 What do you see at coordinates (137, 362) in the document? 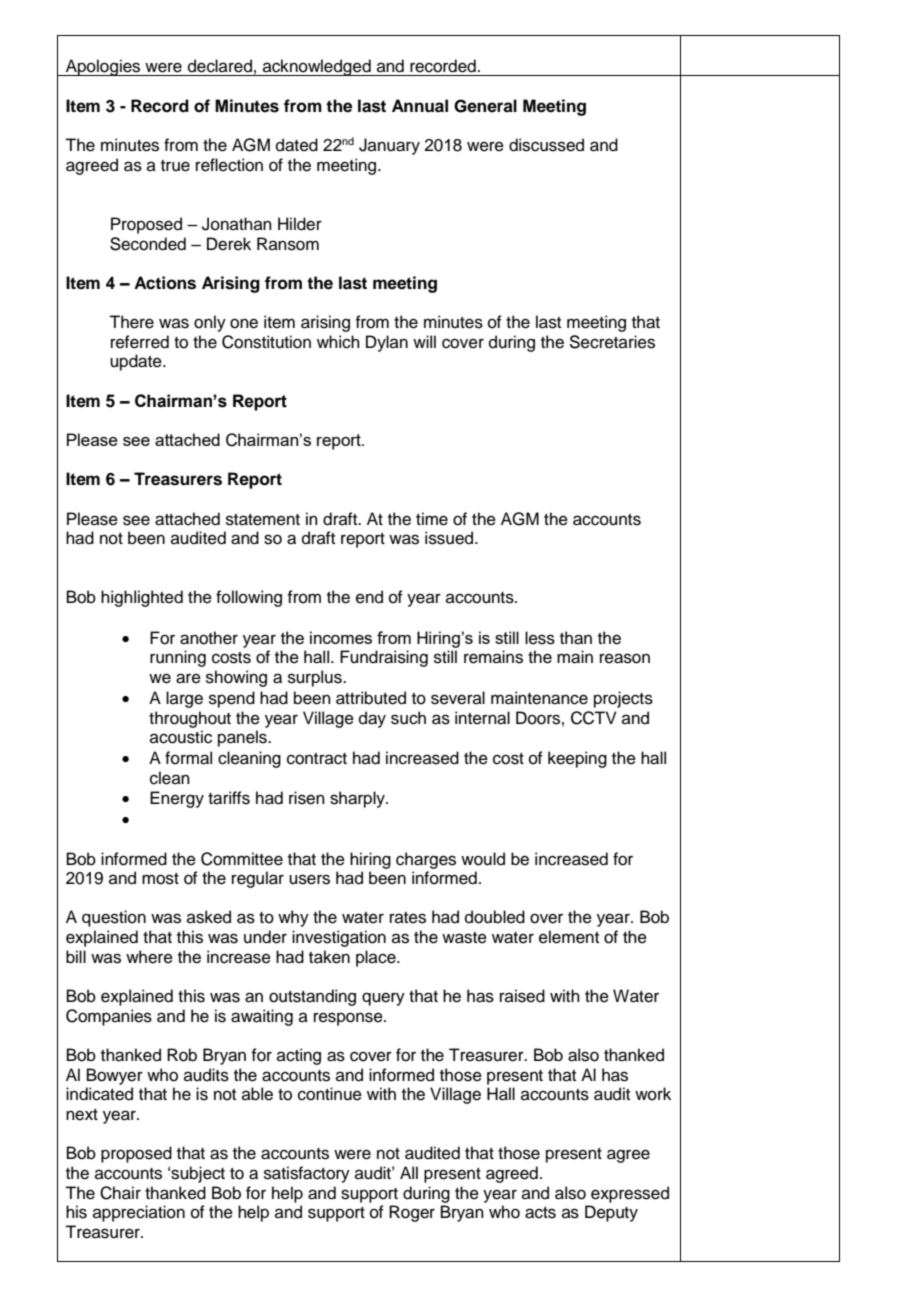
I see `update` at bounding box center [137, 362].
